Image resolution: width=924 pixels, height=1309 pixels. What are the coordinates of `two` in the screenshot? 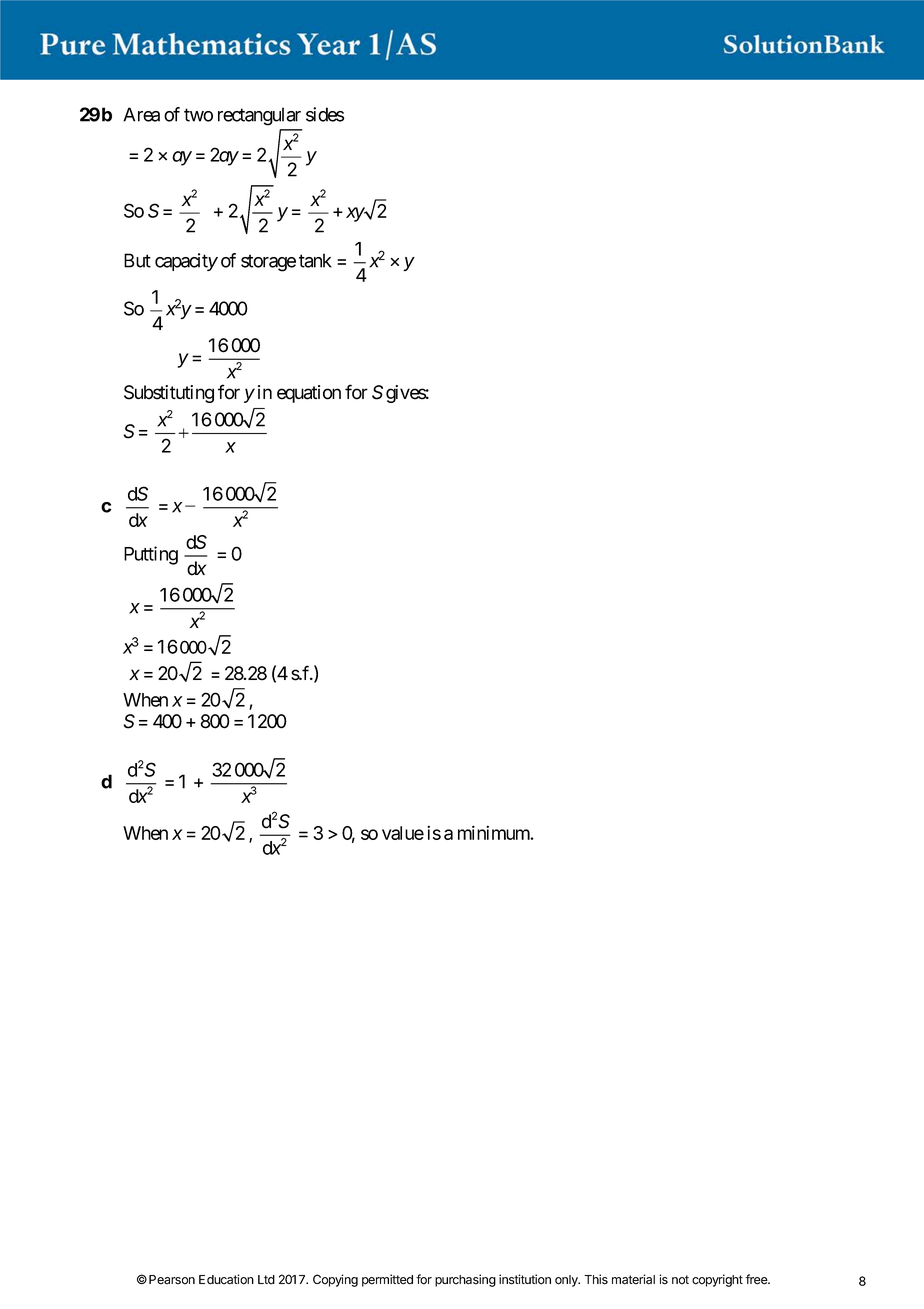 It's located at (198, 115).
